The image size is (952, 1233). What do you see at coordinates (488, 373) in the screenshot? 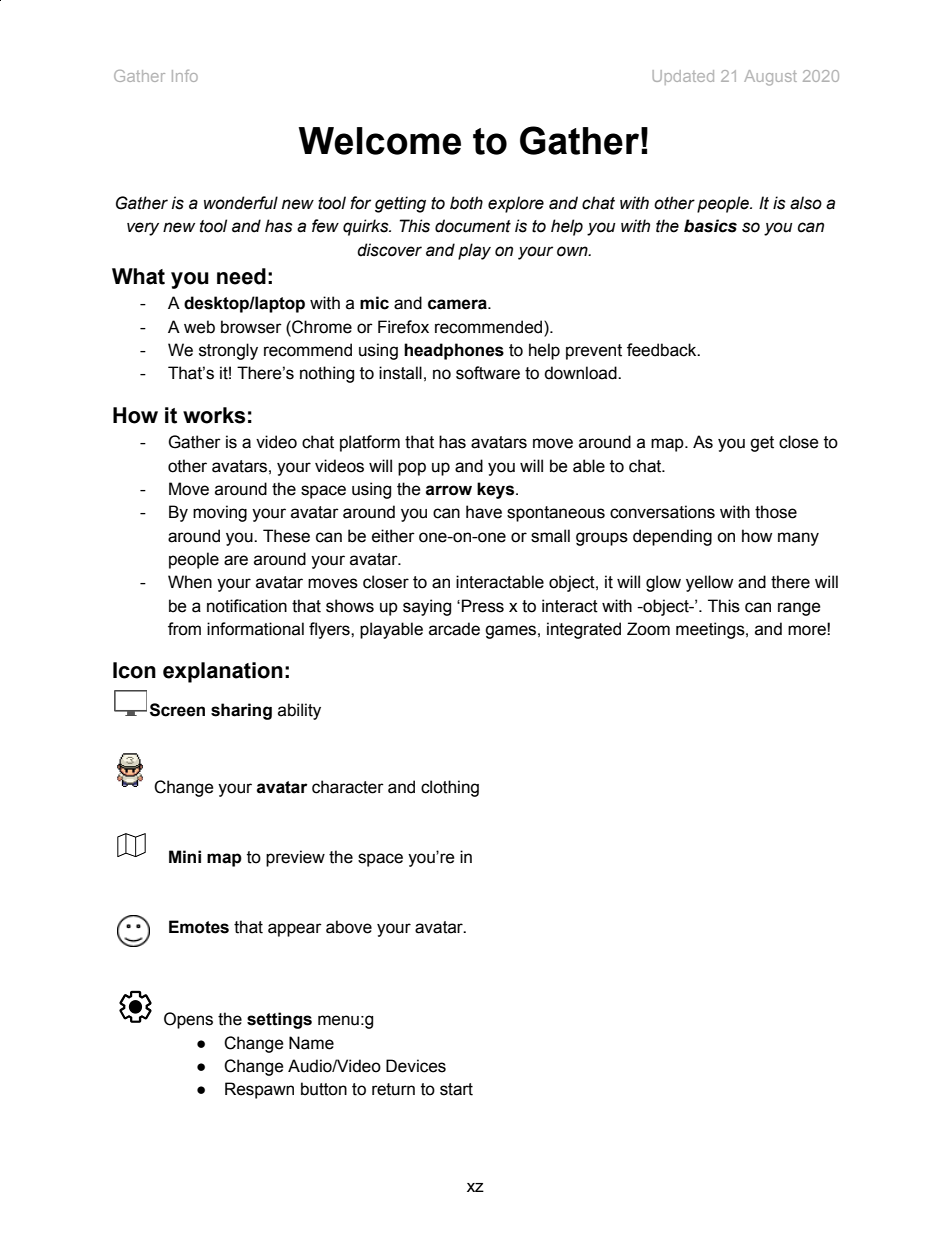
I see `software` at bounding box center [488, 373].
